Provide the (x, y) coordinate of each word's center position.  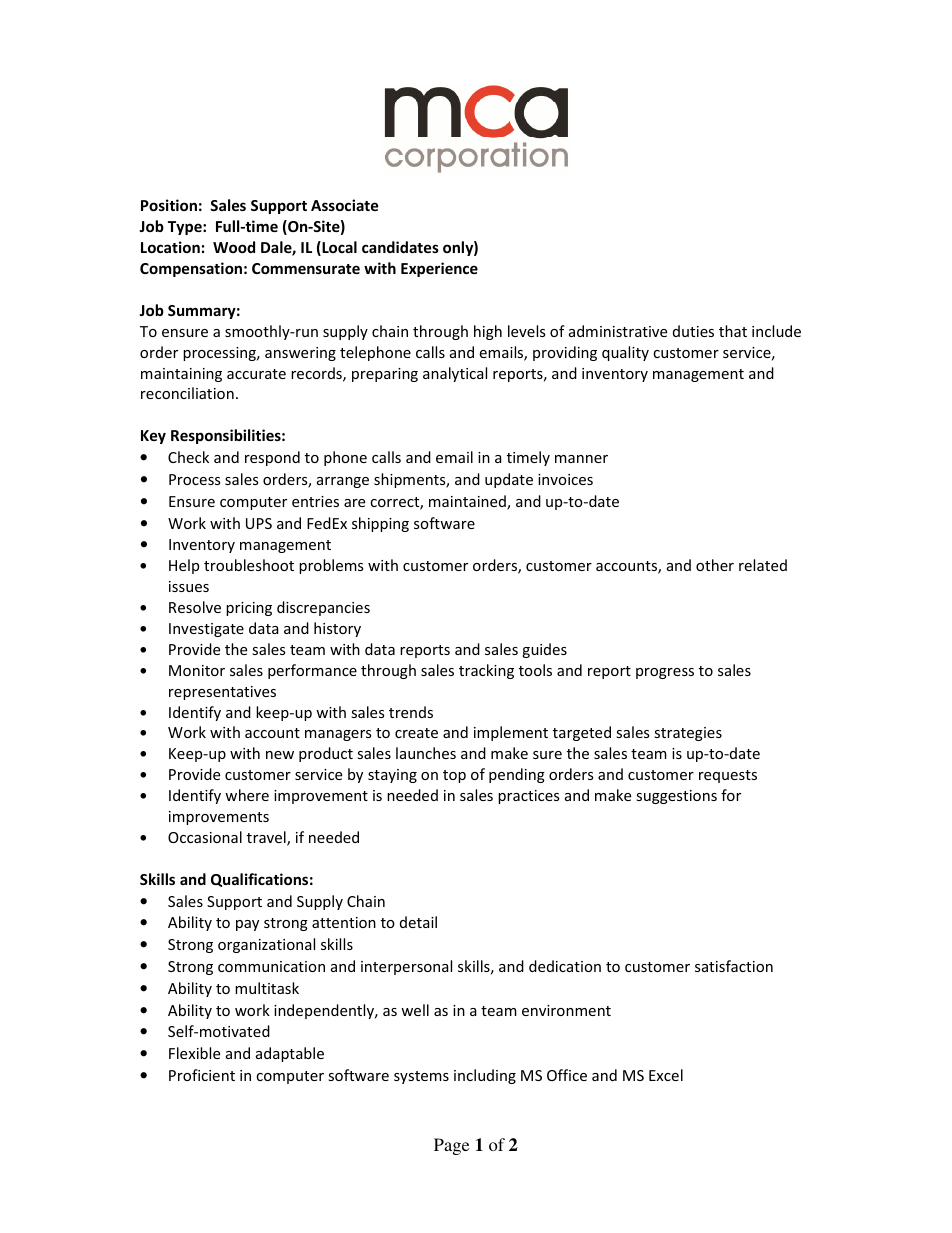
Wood (234, 247)
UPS (259, 523)
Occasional (205, 837)
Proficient (202, 1075)
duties (693, 331)
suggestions (676, 797)
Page (451, 1146)
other (715, 565)
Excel (666, 1075)
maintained (468, 502)
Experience (439, 269)
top (454, 776)
